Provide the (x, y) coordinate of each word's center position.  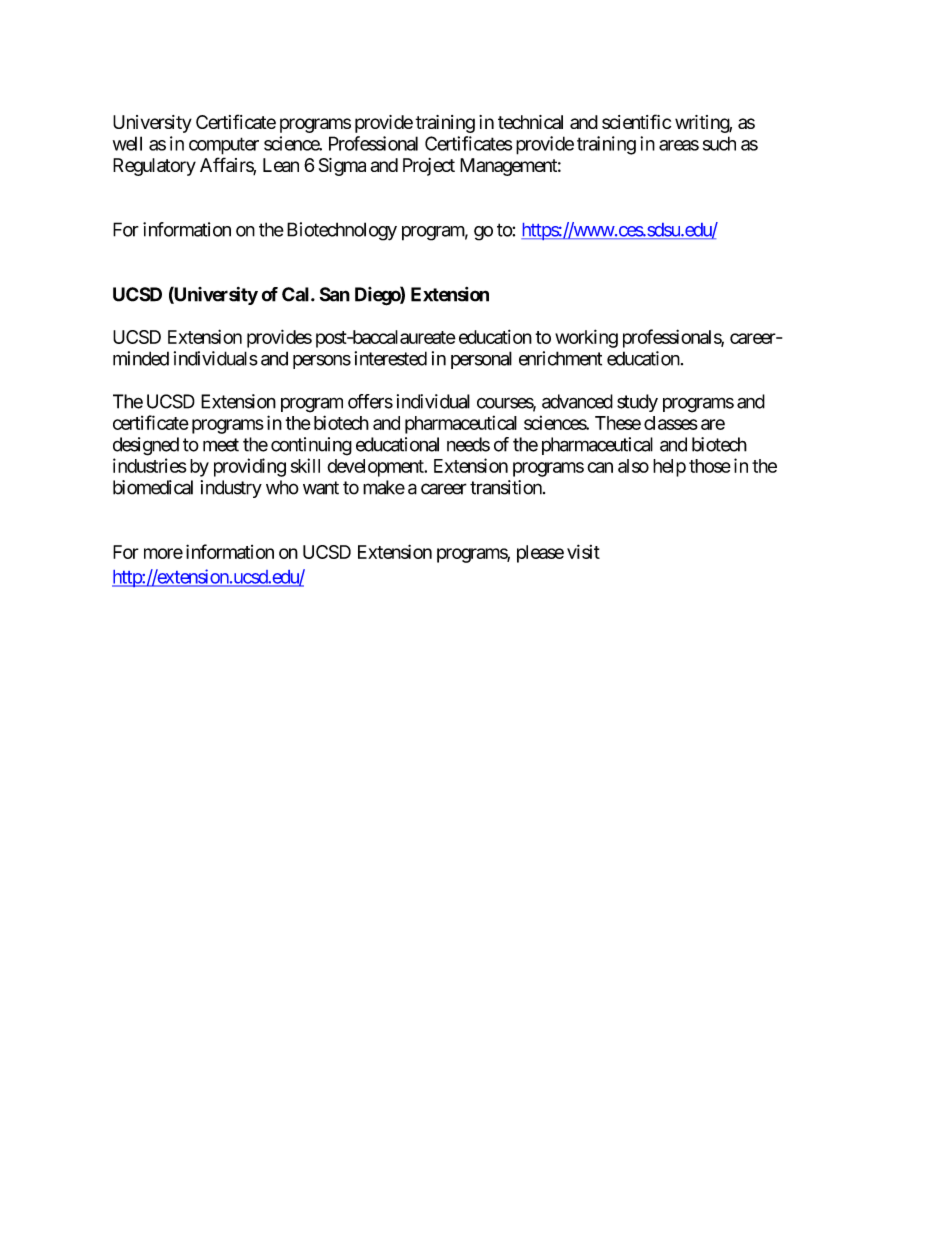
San (335, 294)
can (600, 467)
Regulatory (154, 167)
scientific (636, 121)
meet (221, 445)
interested (390, 358)
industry (231, 489)
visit (583, 551)
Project (429, 167)
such (719, 143)
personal (481, 360)
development (376, 468)
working (586, 338)
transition (507, 487)
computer (224, 146)
